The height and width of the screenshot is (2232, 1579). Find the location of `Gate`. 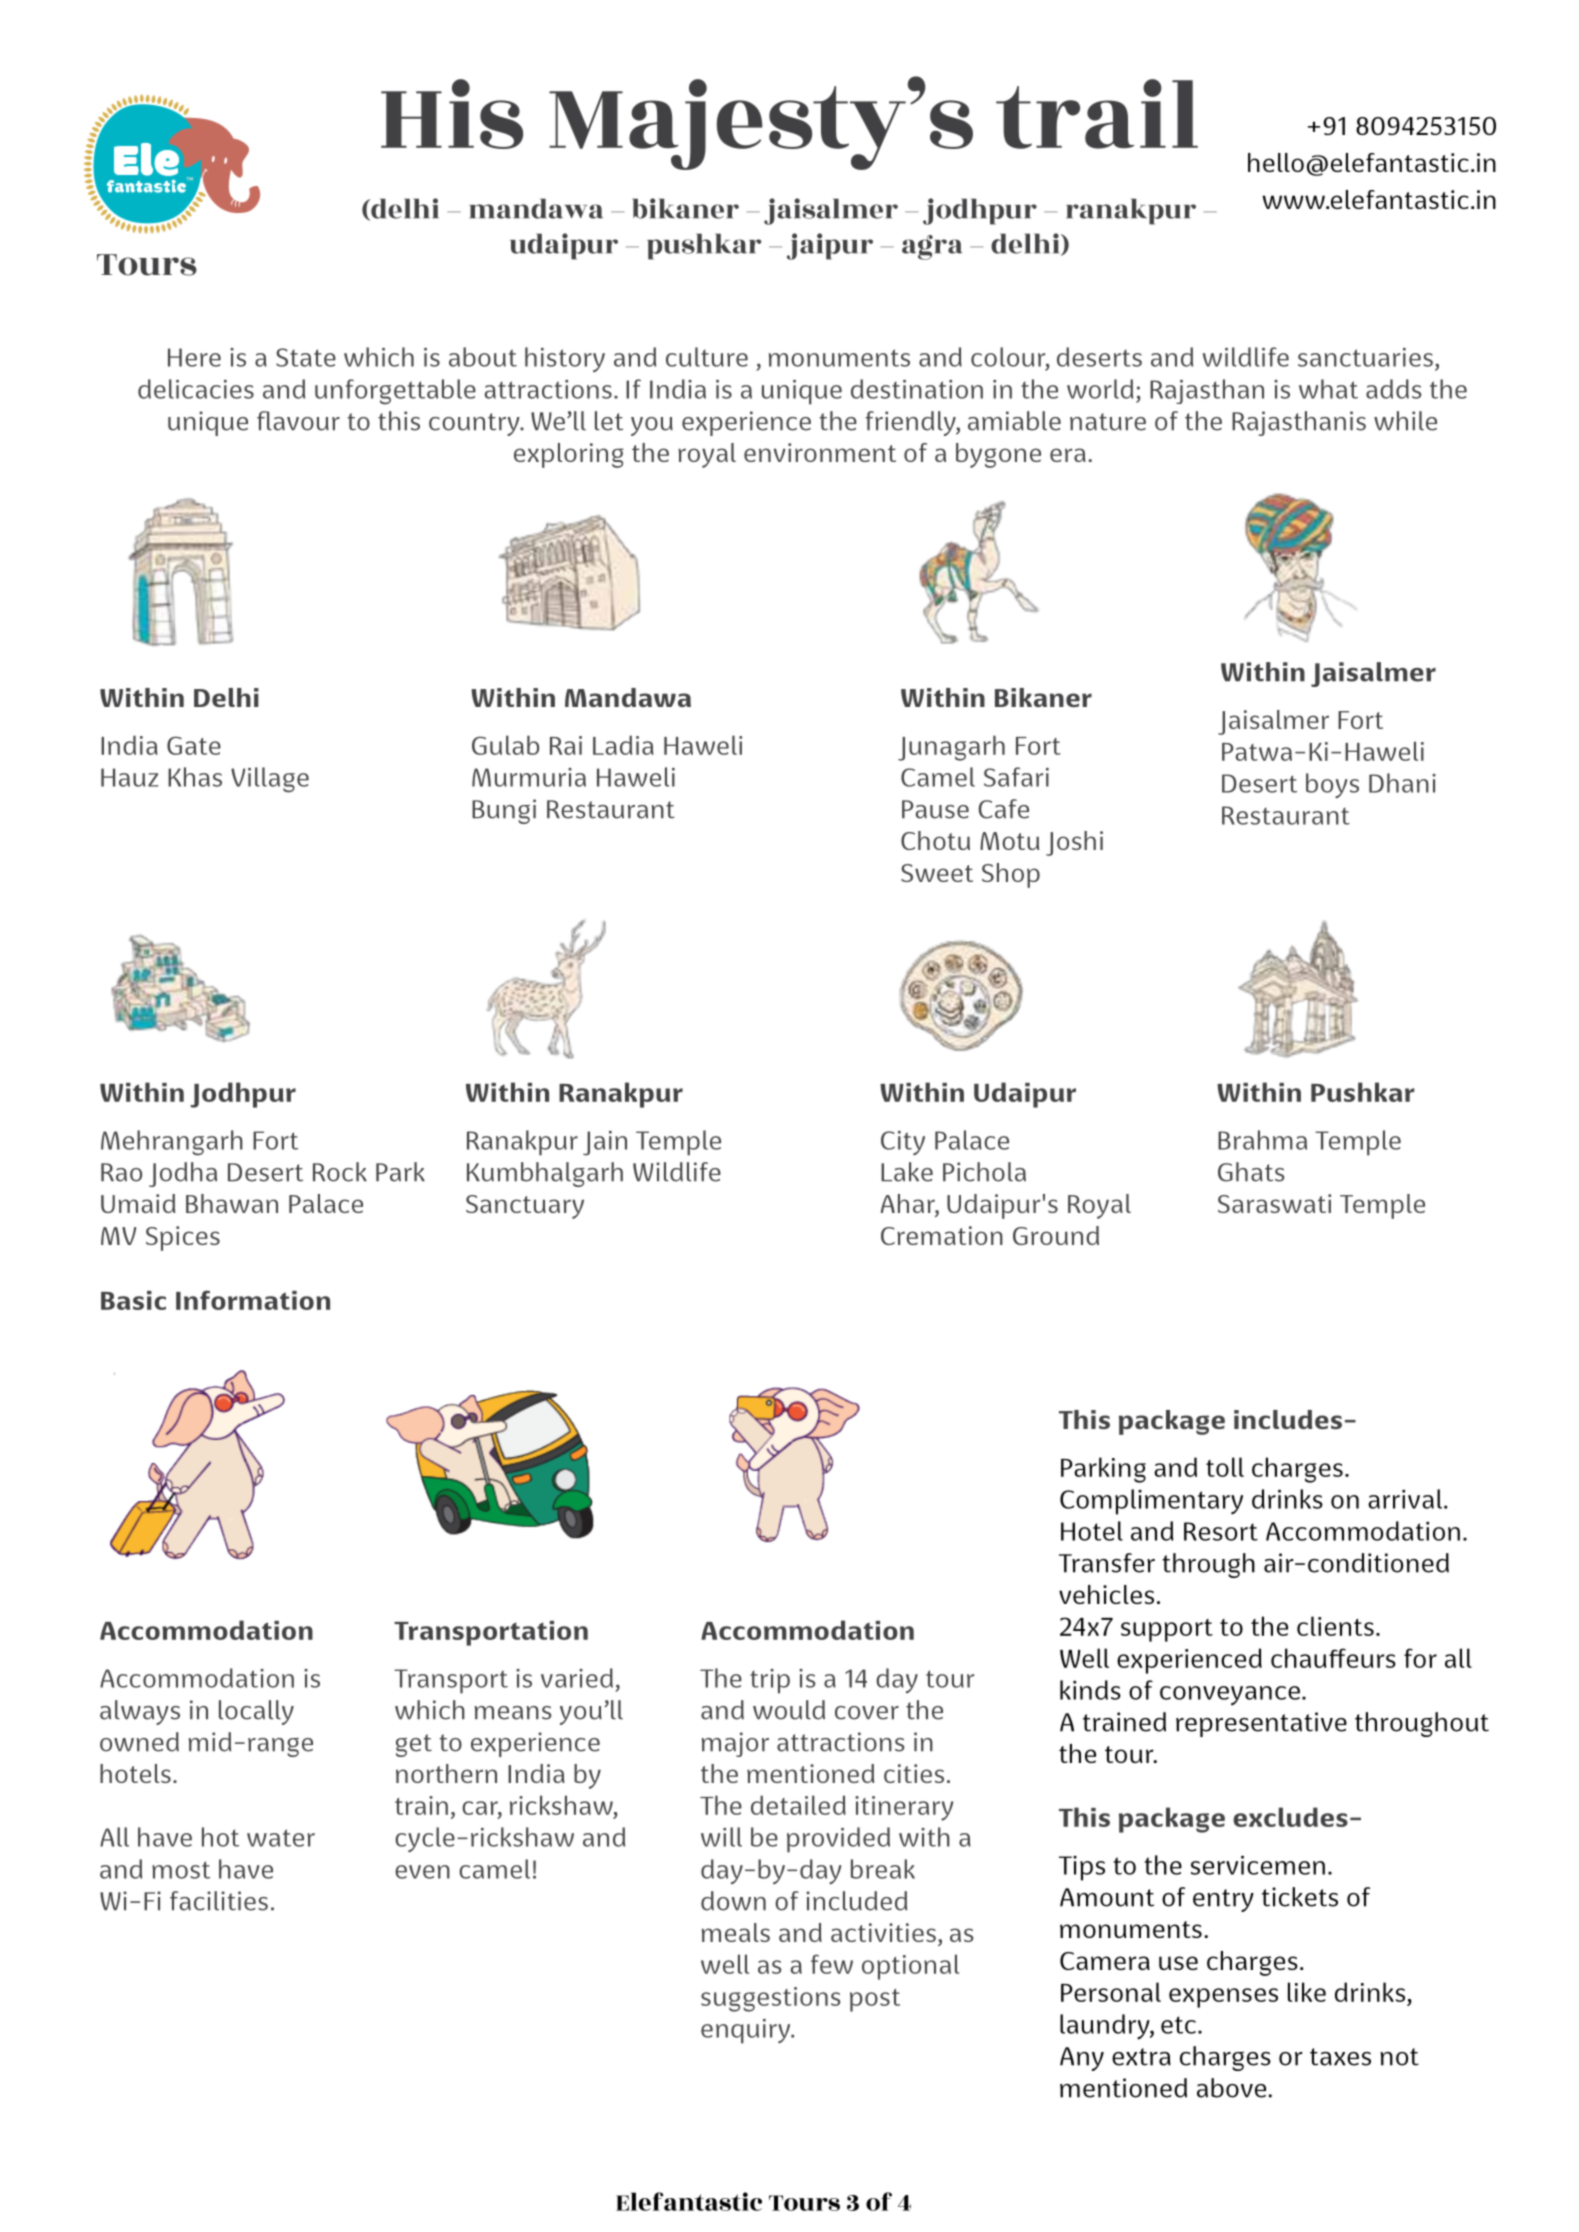

Gate is located at coordinates (194, 745).
